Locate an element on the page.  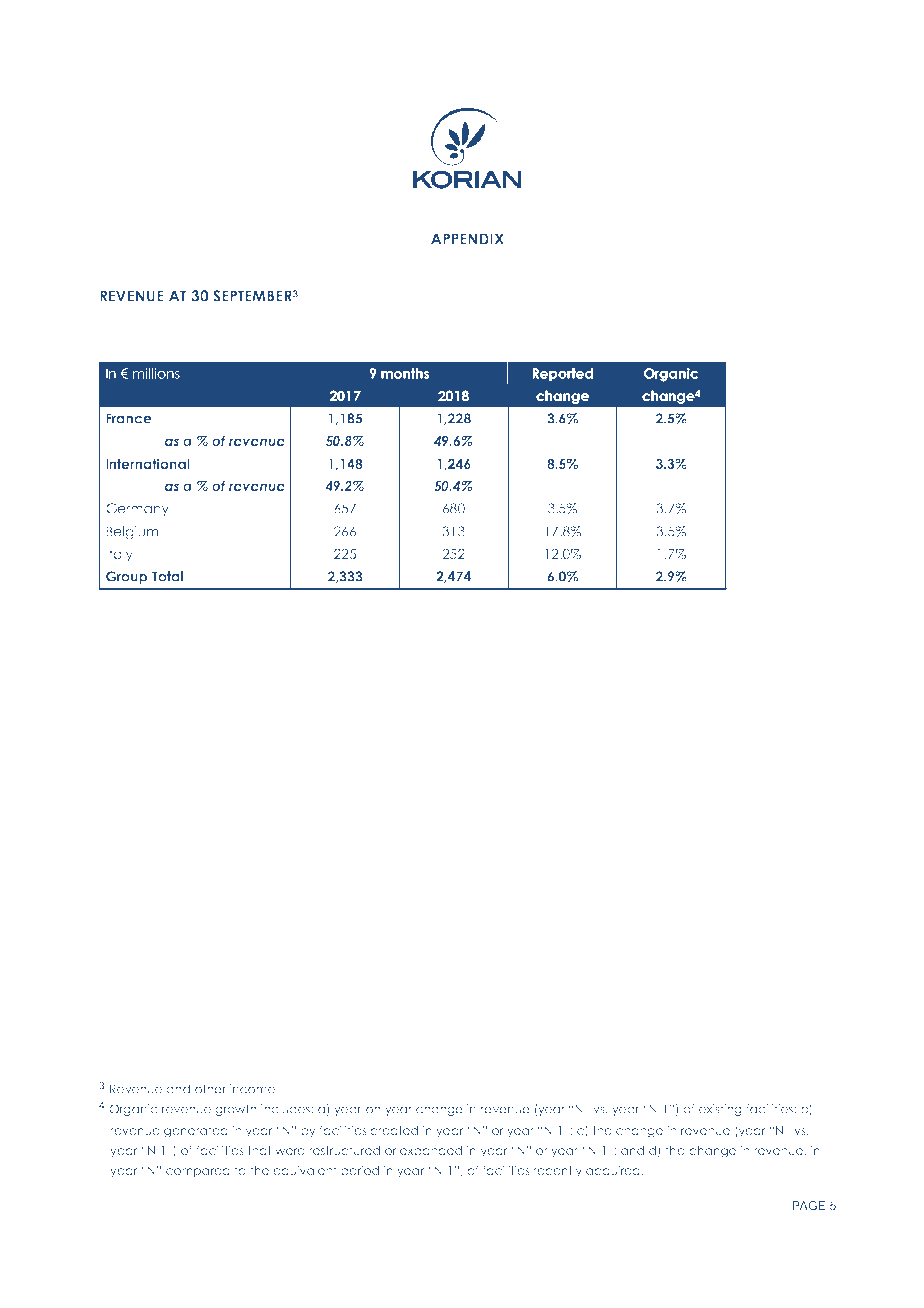
Total is located at coordinates (167, 576).
